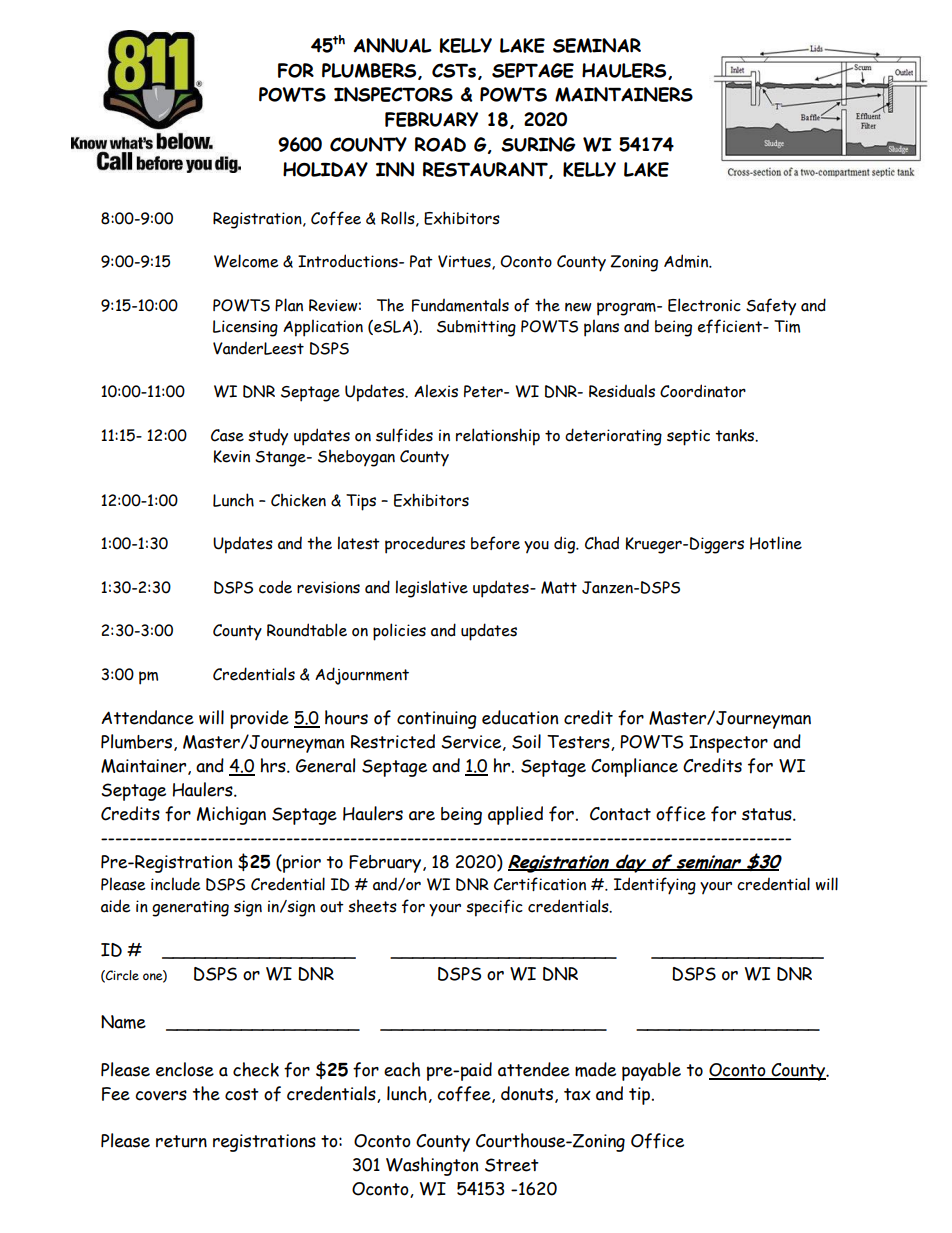 The height and width of the screenshot is (1233, 952). I want to click on return, so click(181, 1141).
